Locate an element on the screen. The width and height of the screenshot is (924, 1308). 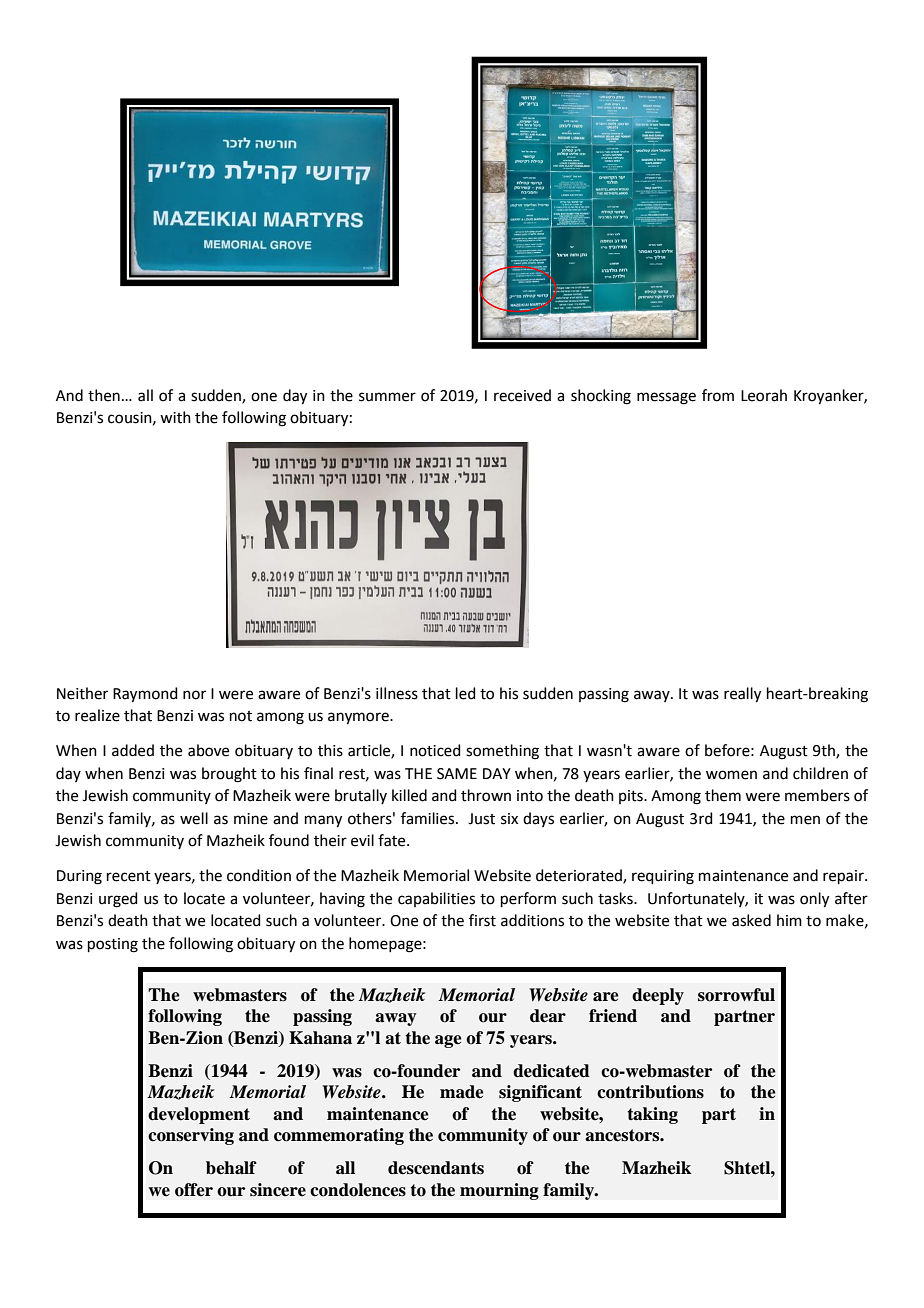
with is located at coordinates (175, 417).
